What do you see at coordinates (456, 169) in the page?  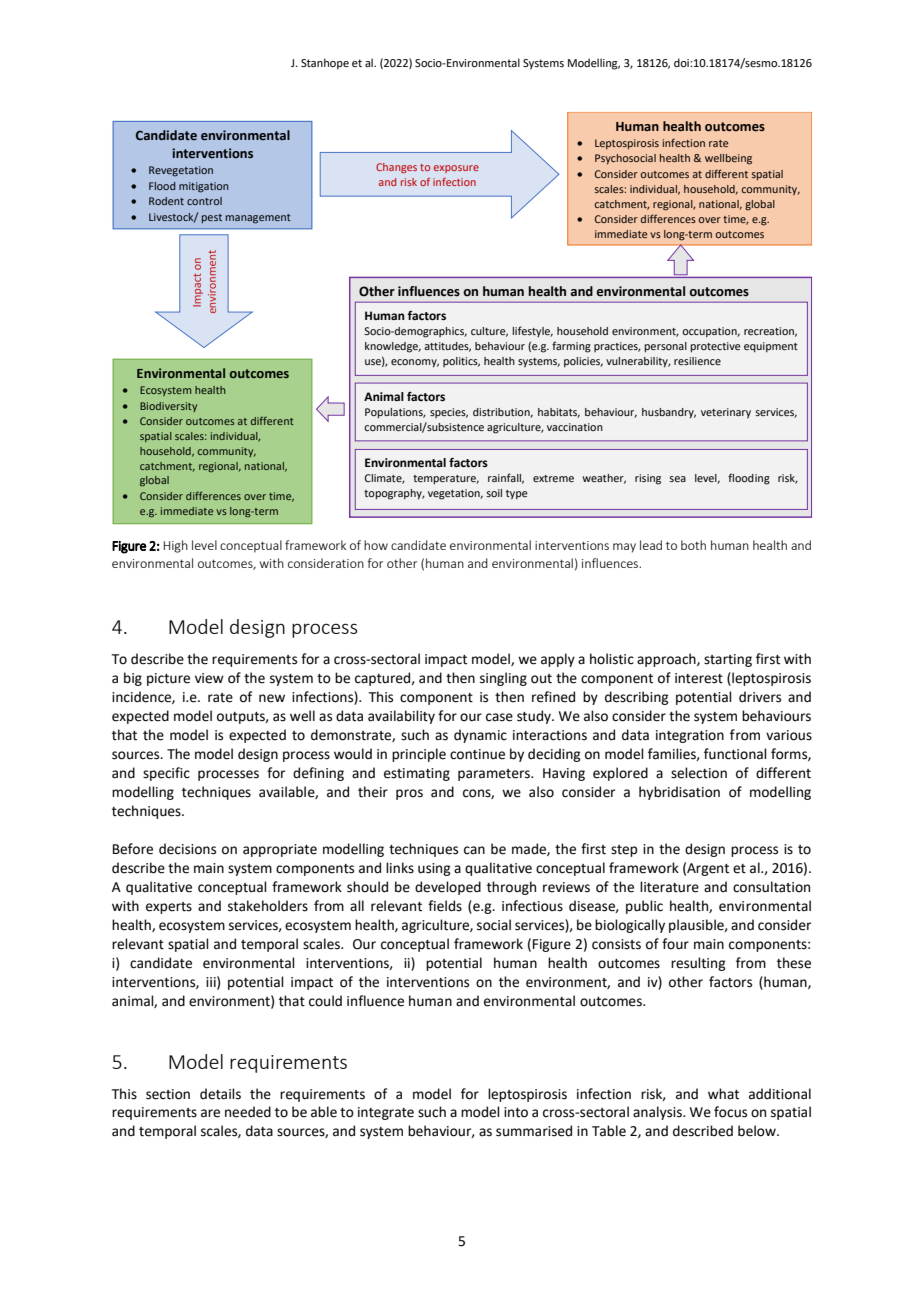 I see `exposure` at bounding box center [456, 169].
